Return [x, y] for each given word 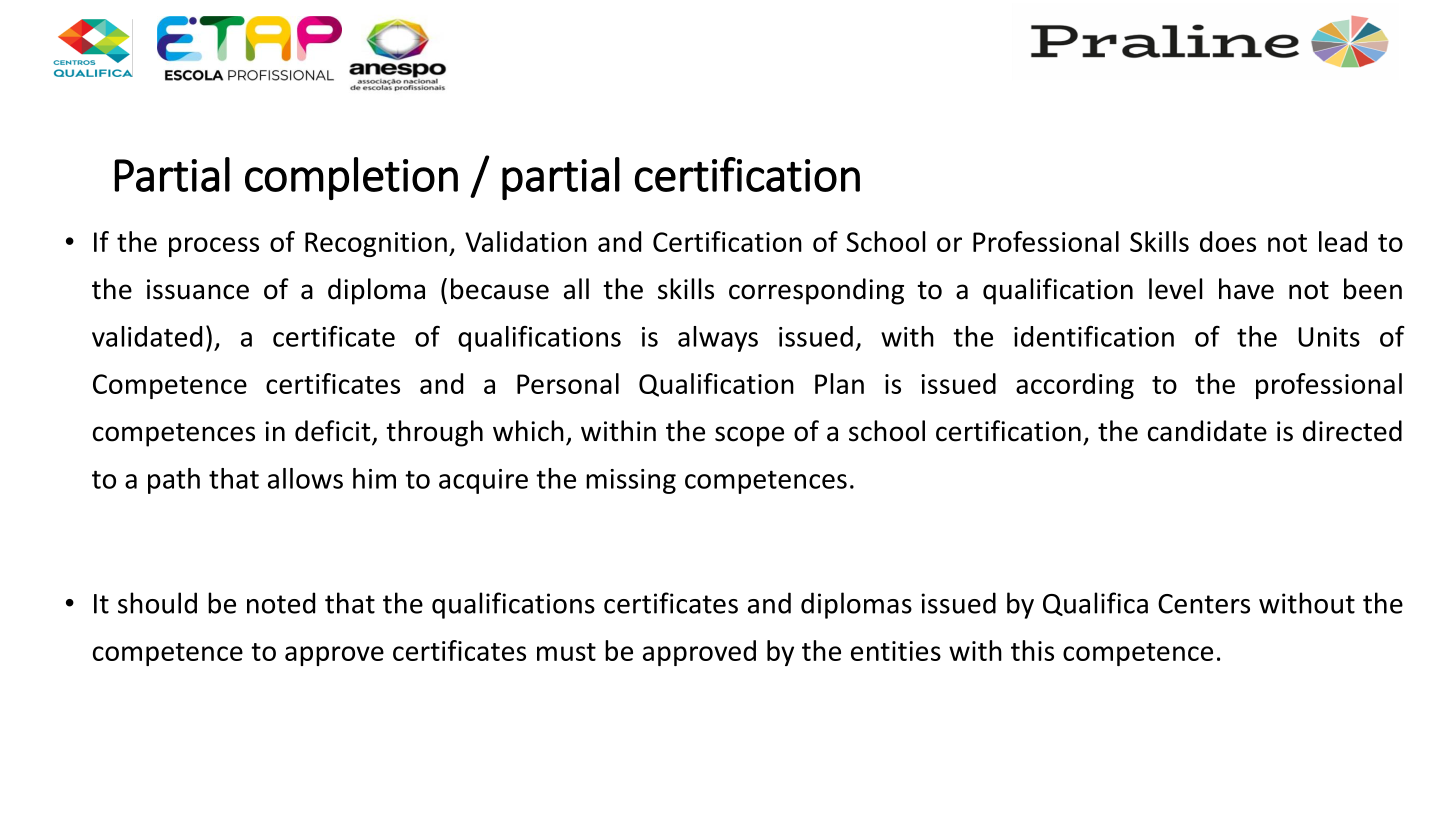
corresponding [816, 291]
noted [281, 603]
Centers [1204, 604]
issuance [198, 289]
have [1246, 289]
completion [351, 178]
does [1228, 241]
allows [305, 478]
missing [631, 481]
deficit [334, 432]
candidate [1207, 431]
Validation [526, 241]
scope [749, 436]
